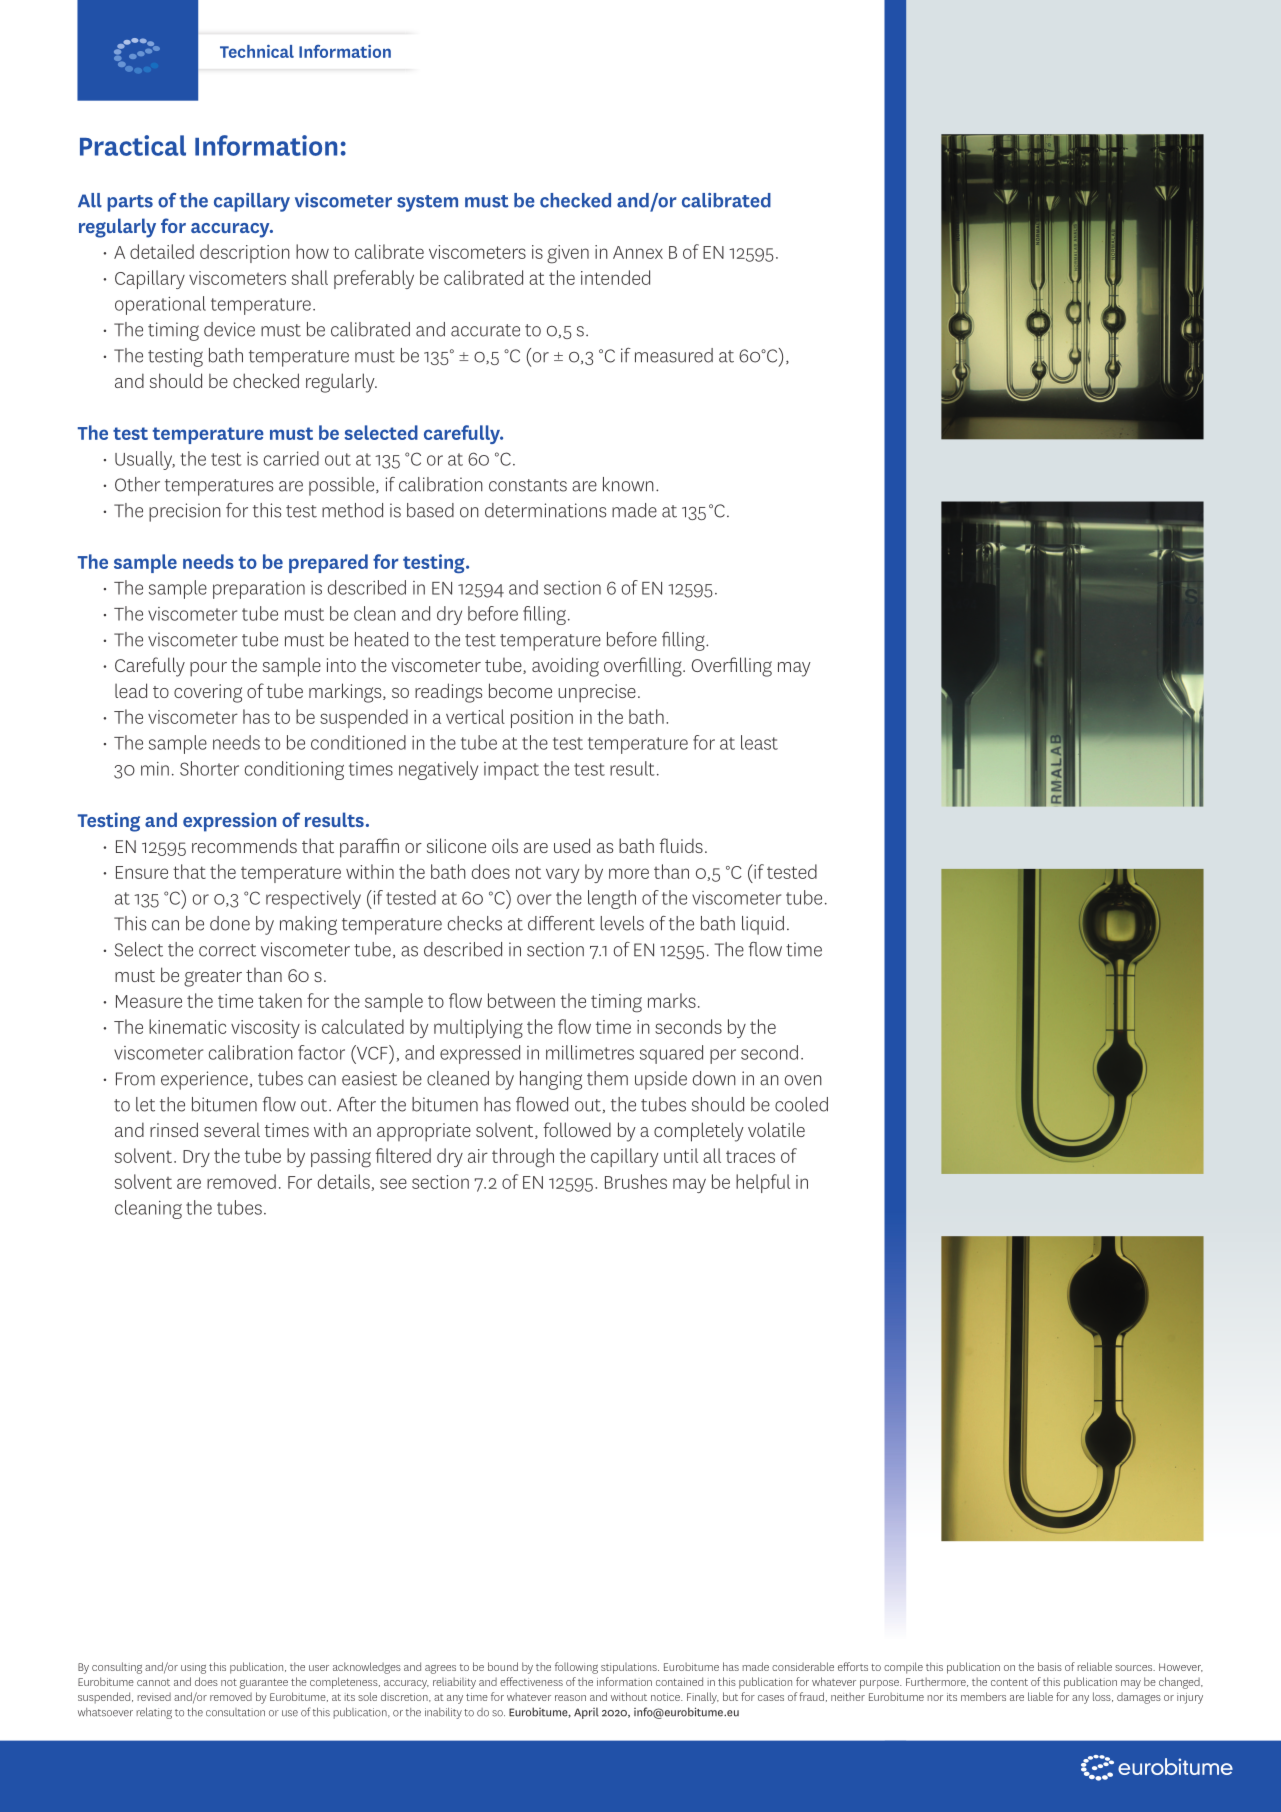  I want to click on least, so click(759, 742).
